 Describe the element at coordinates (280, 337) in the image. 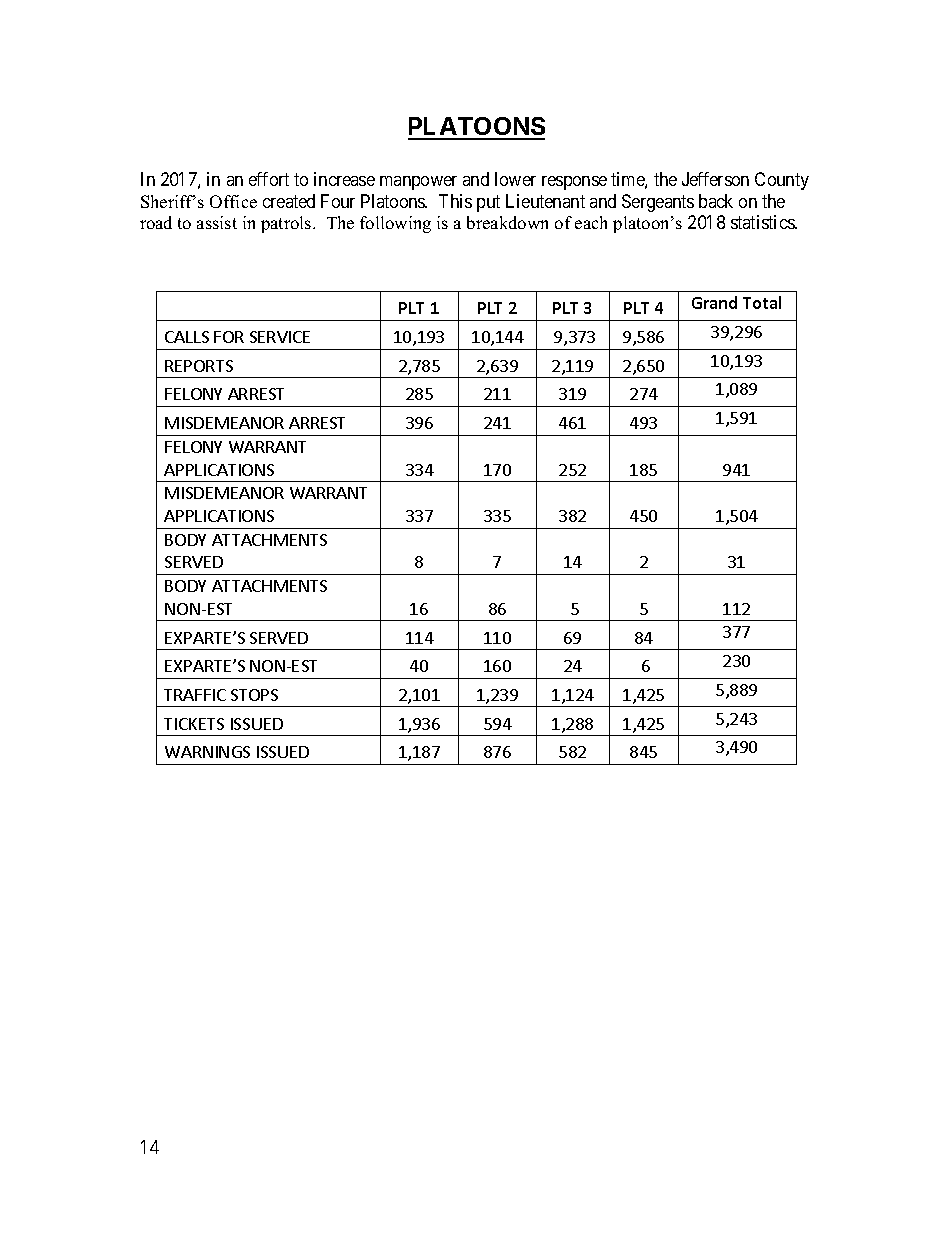

I see `SERVICE` at that location.
